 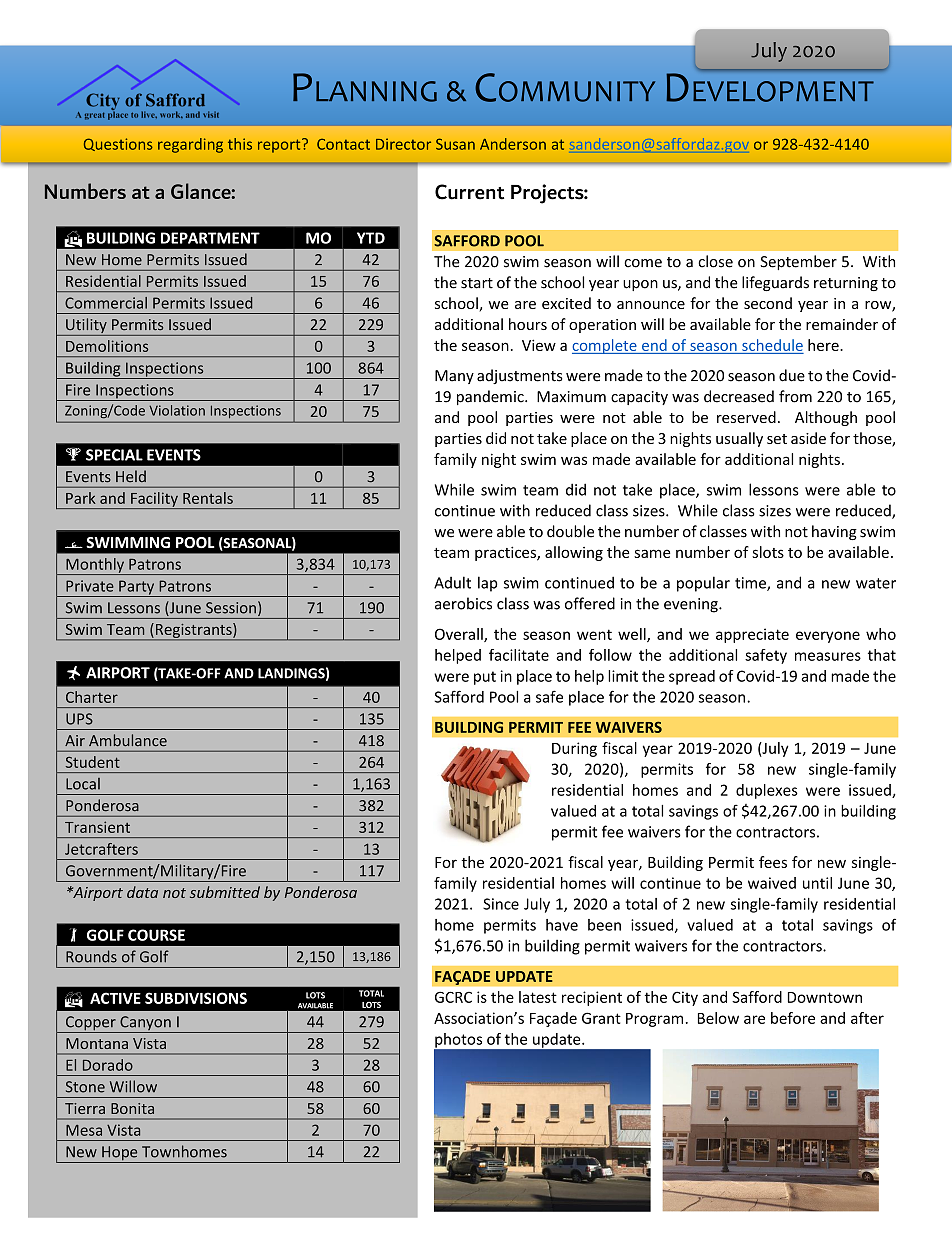 I want to click on During, so click(x=574, y=749).
